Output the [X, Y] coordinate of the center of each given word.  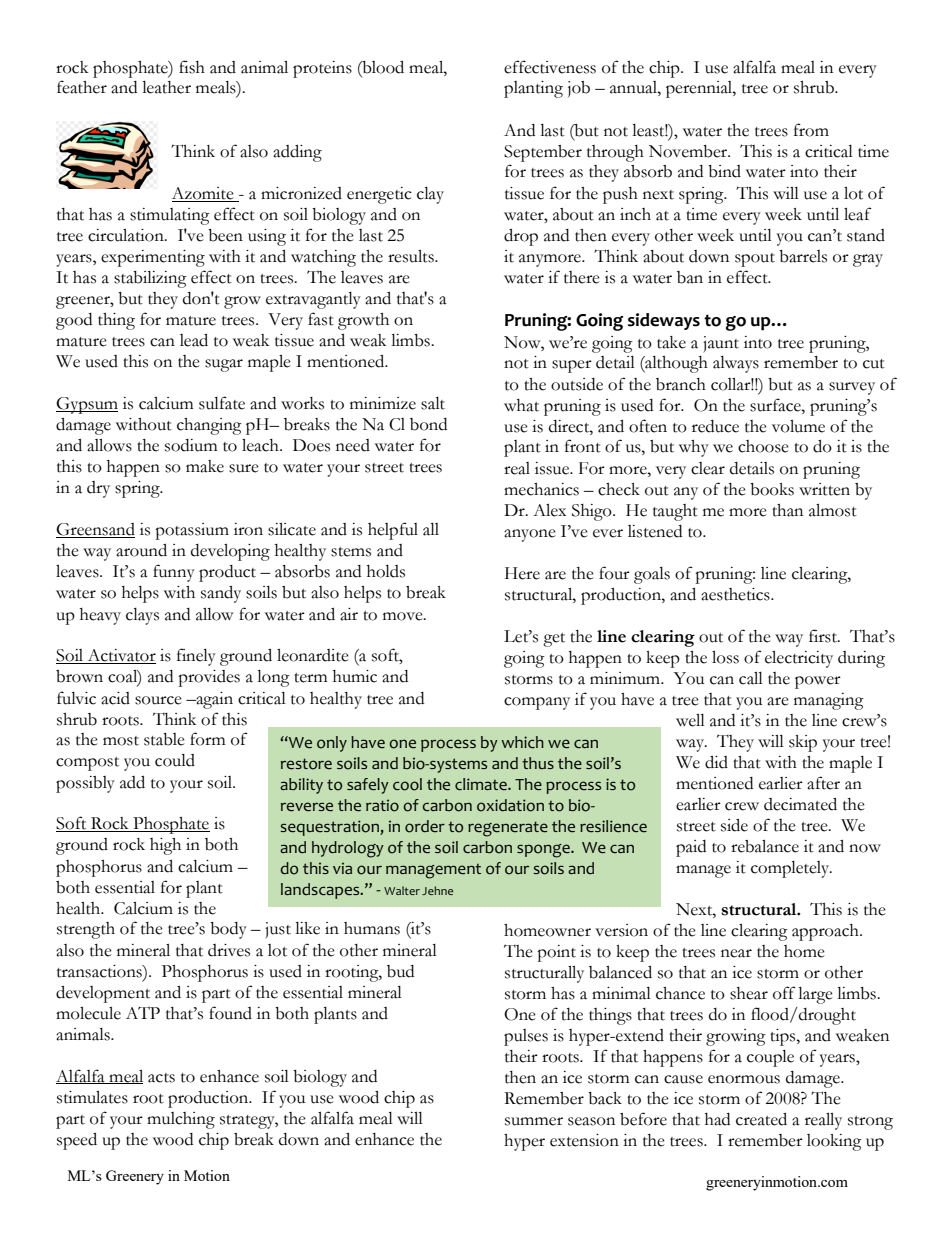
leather [166, 87]
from [811, 130]
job [579, 89]
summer [534, 1121]
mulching [181, 1120]
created [761, 1119]
